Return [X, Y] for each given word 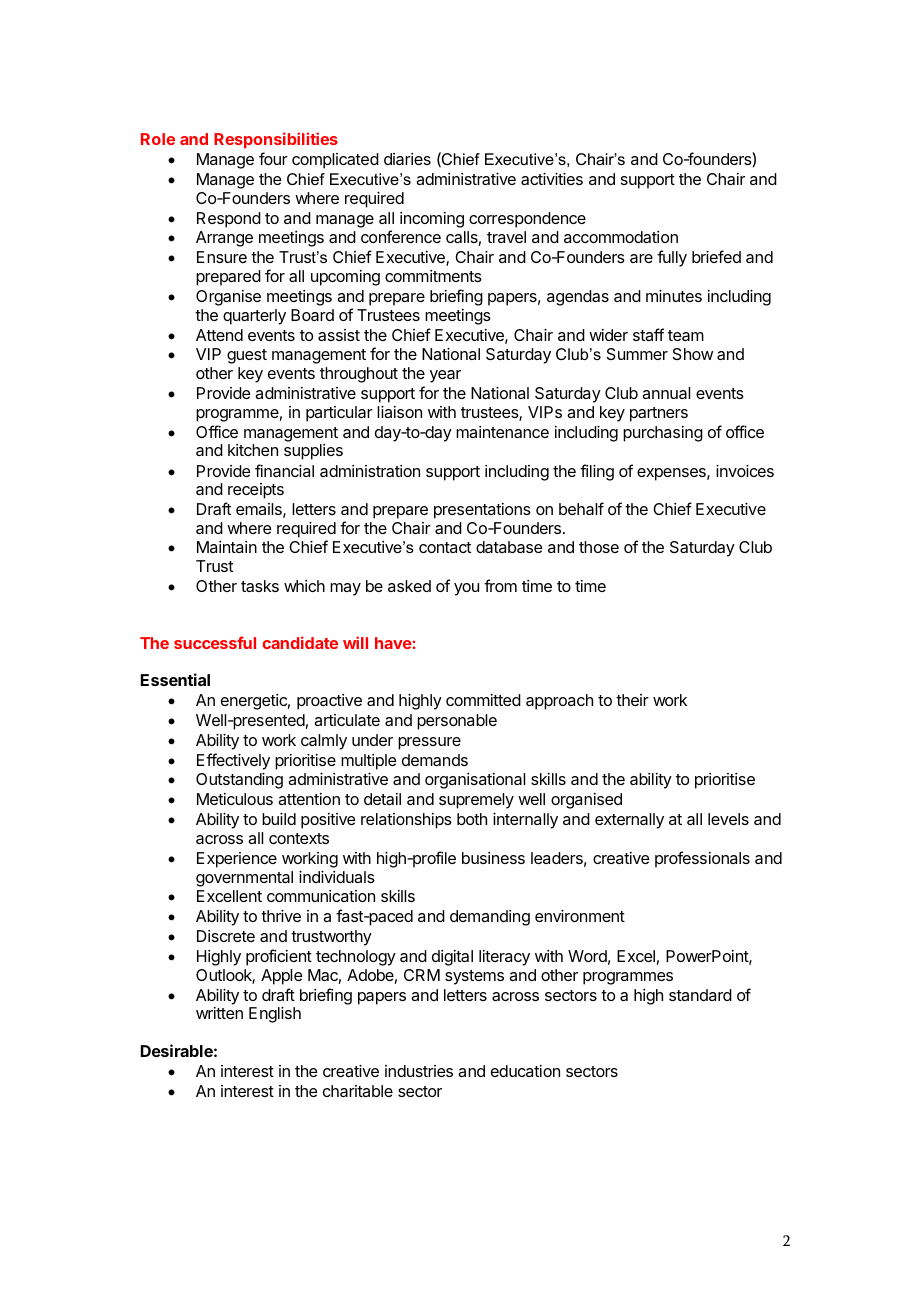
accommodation [621, 237]
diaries [407, 159]
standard [700, 995]
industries [419, 1071]
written [219, 1013]
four [273, 158]
